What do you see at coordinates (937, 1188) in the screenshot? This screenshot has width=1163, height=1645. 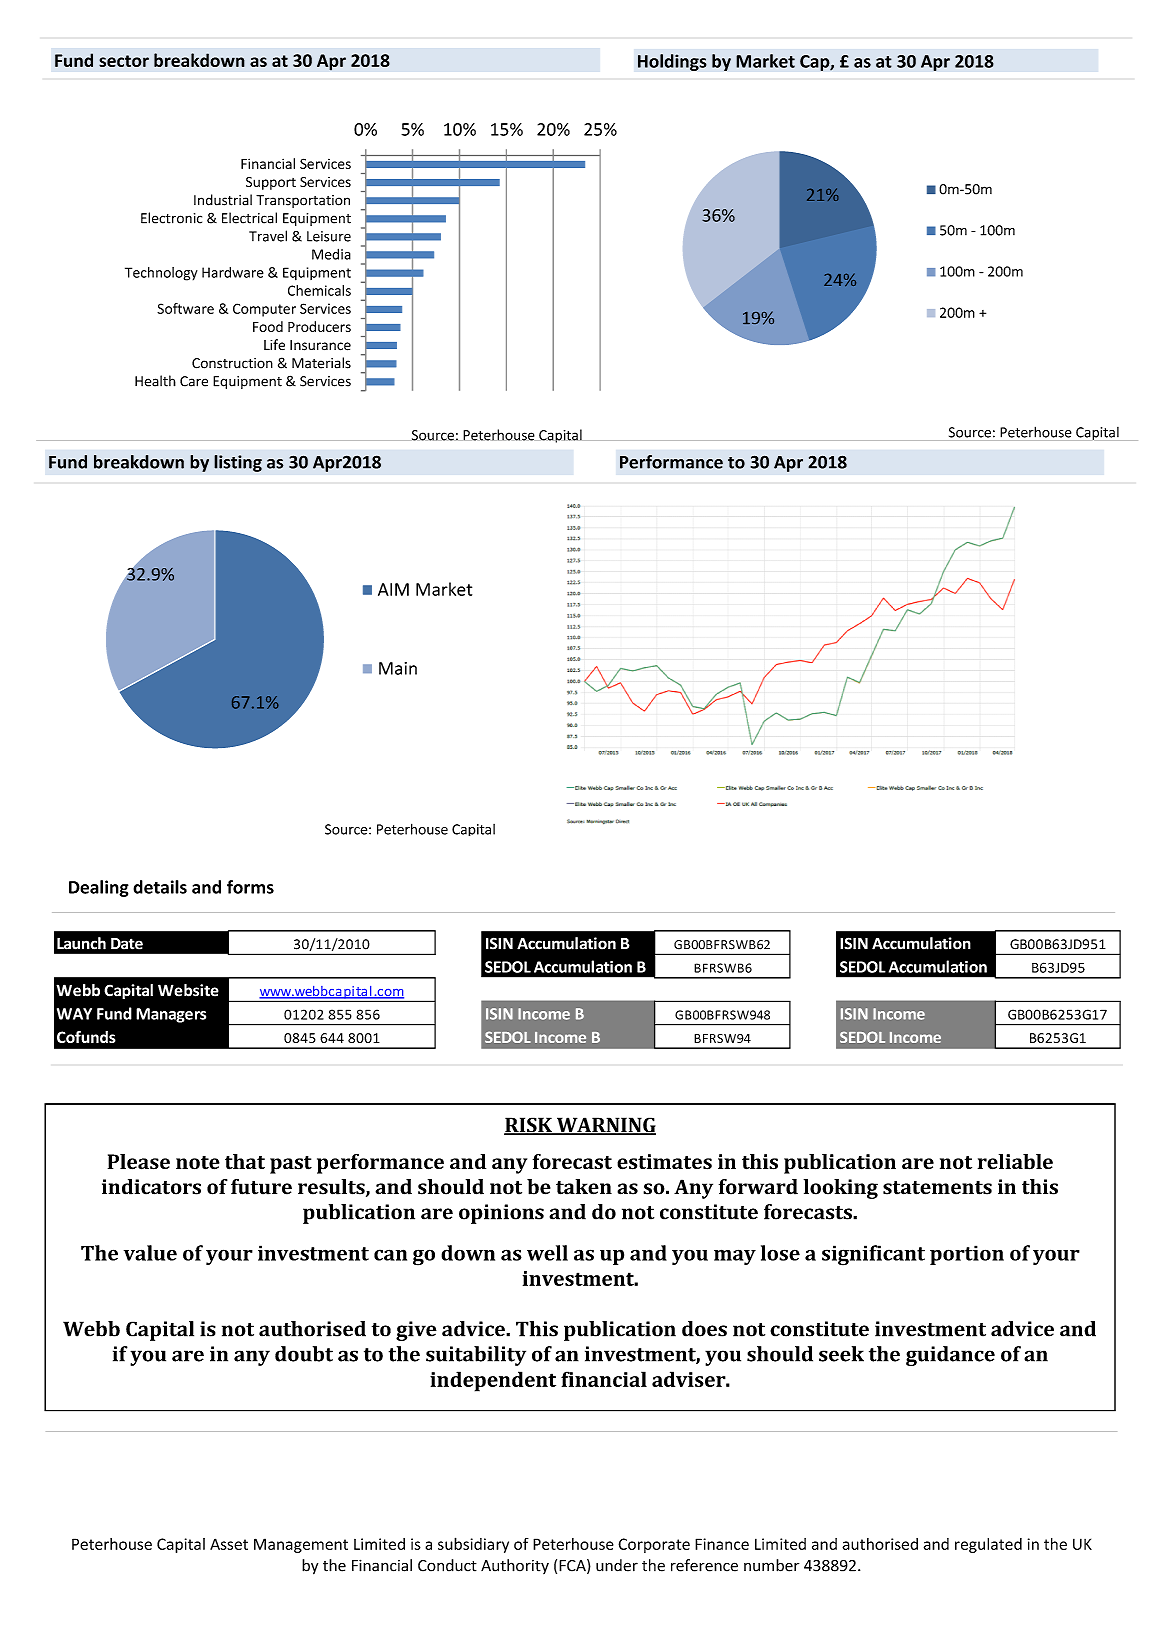 I see `statements` at bounding box center [937, 1188].
